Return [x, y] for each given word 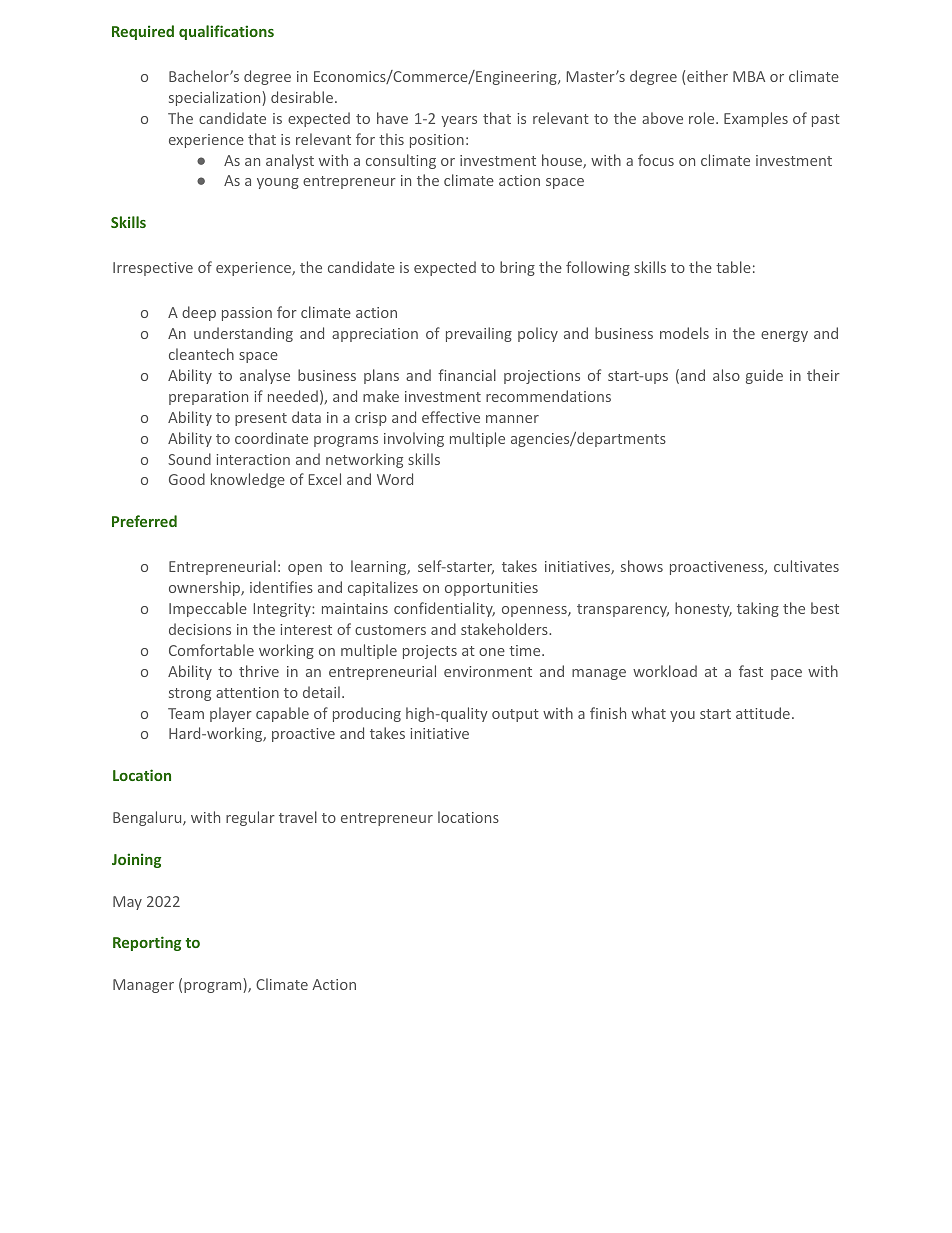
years [459, 121]
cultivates [806, 566]
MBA [749, 76]
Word [395, 479]
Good [187, 479]
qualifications [226, 32]
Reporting [147, 943]
